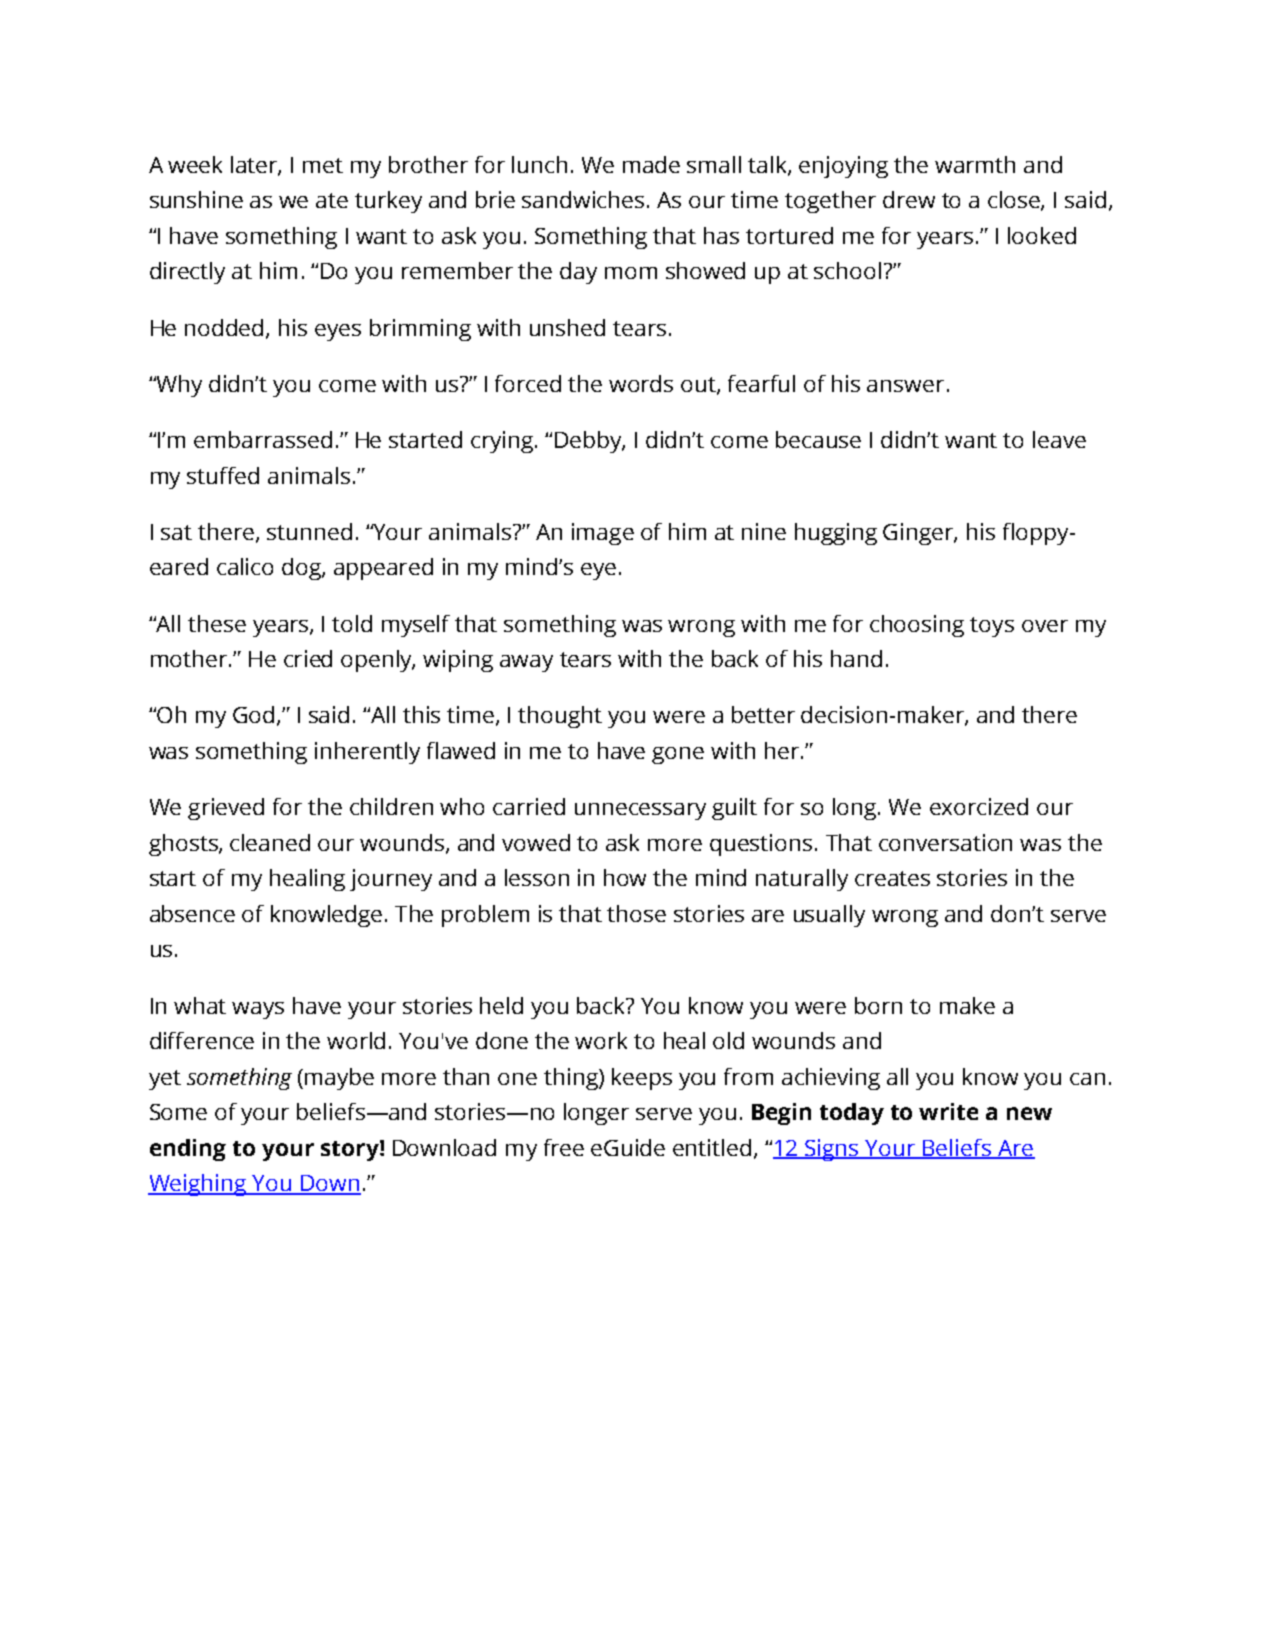  I want to click on cried, so click(308, 658).
